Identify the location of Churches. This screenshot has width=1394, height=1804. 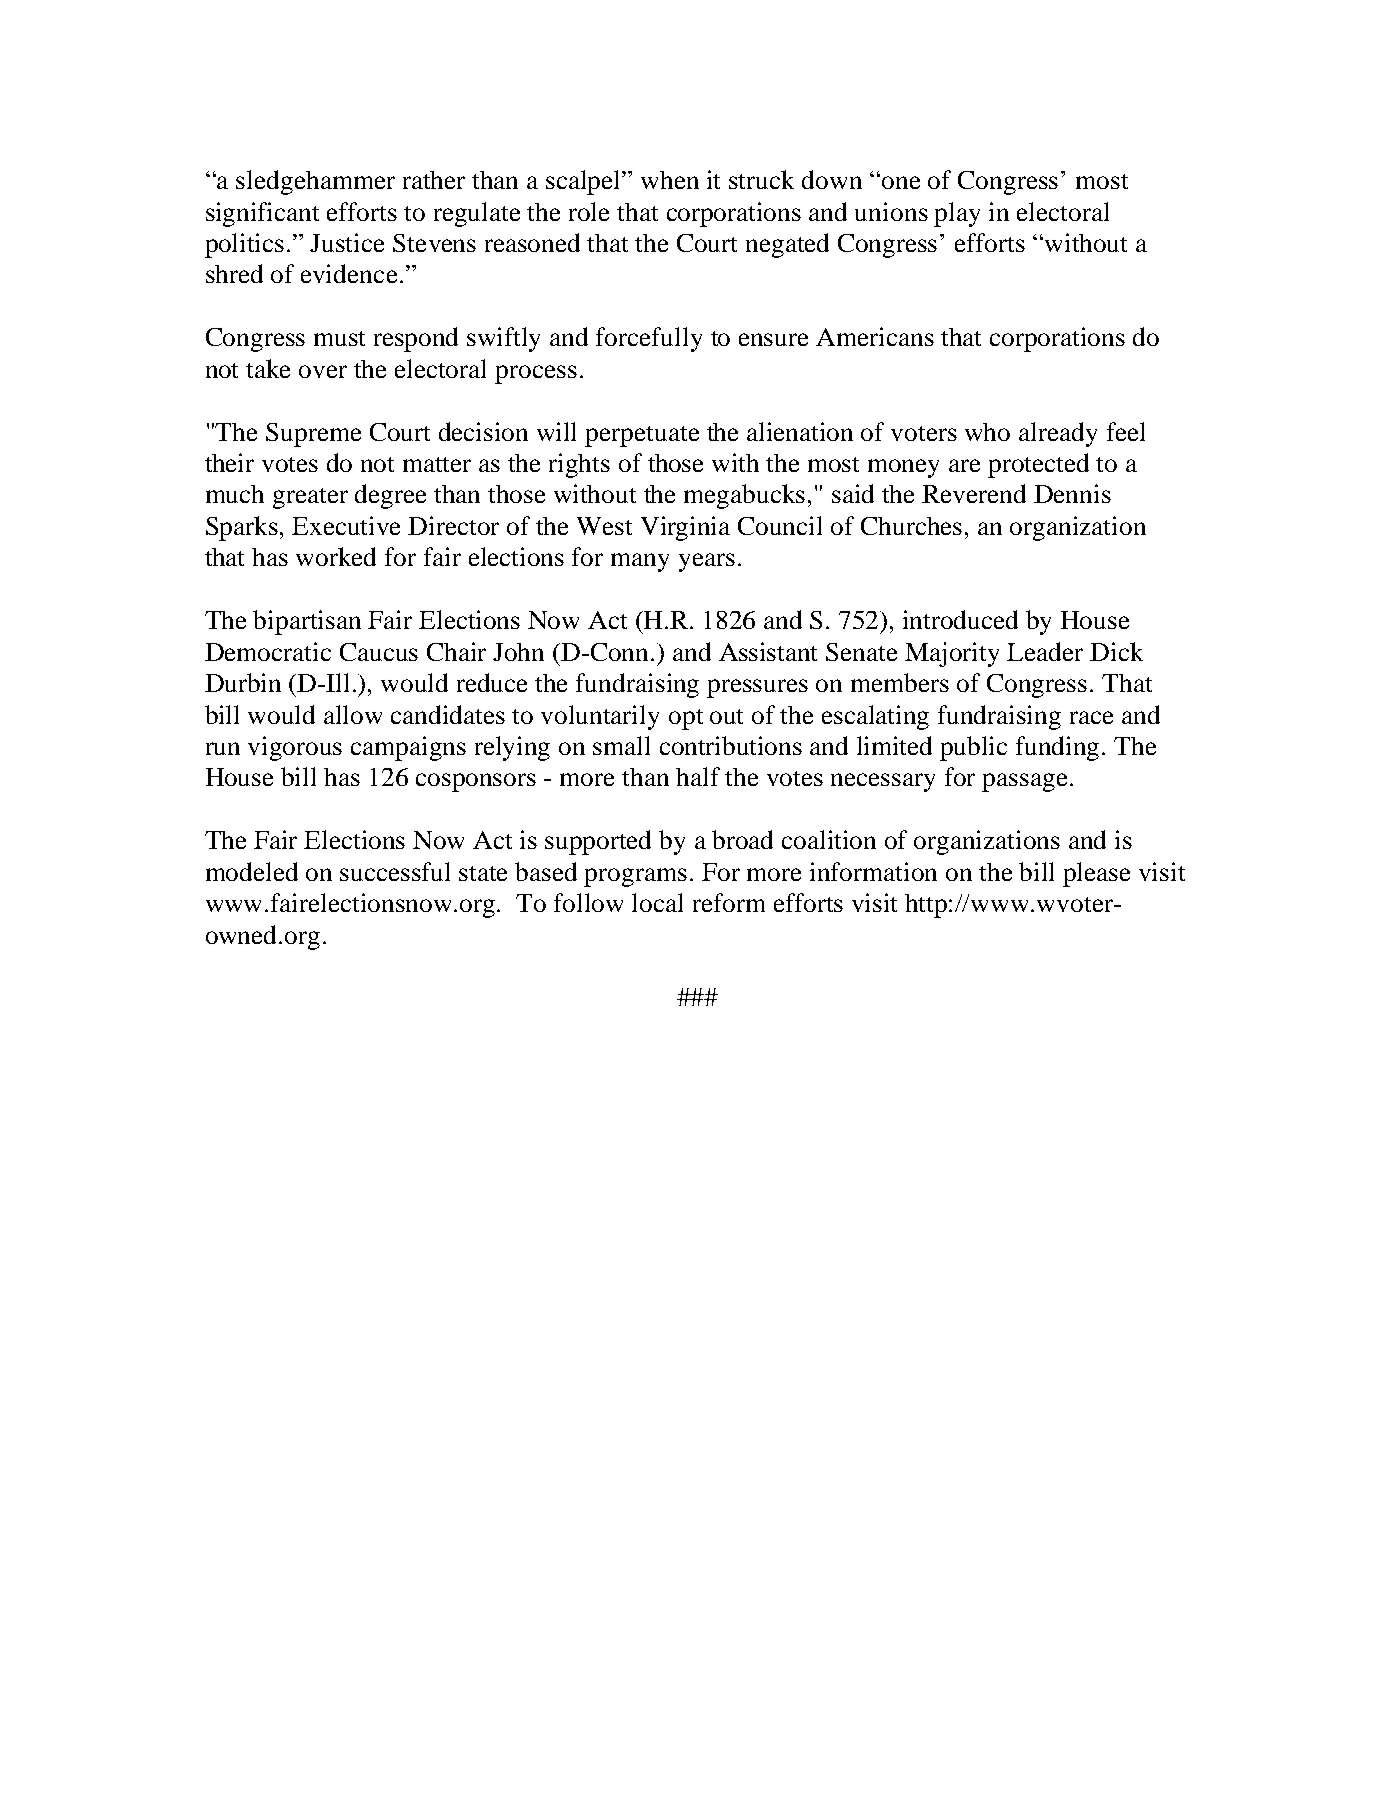
(911, 526).
